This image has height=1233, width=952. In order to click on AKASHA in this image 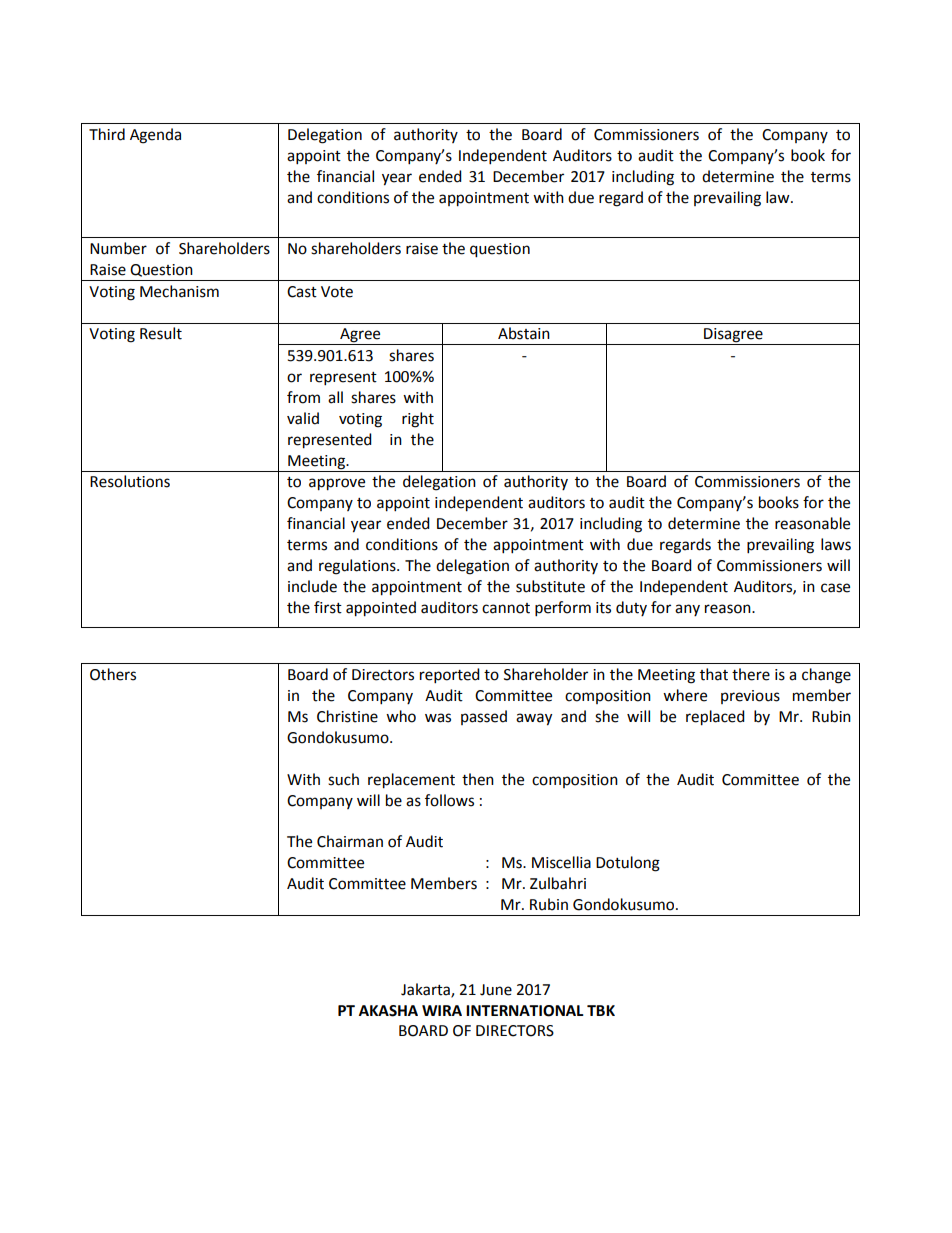, I will do `click(388, 1011)`.
